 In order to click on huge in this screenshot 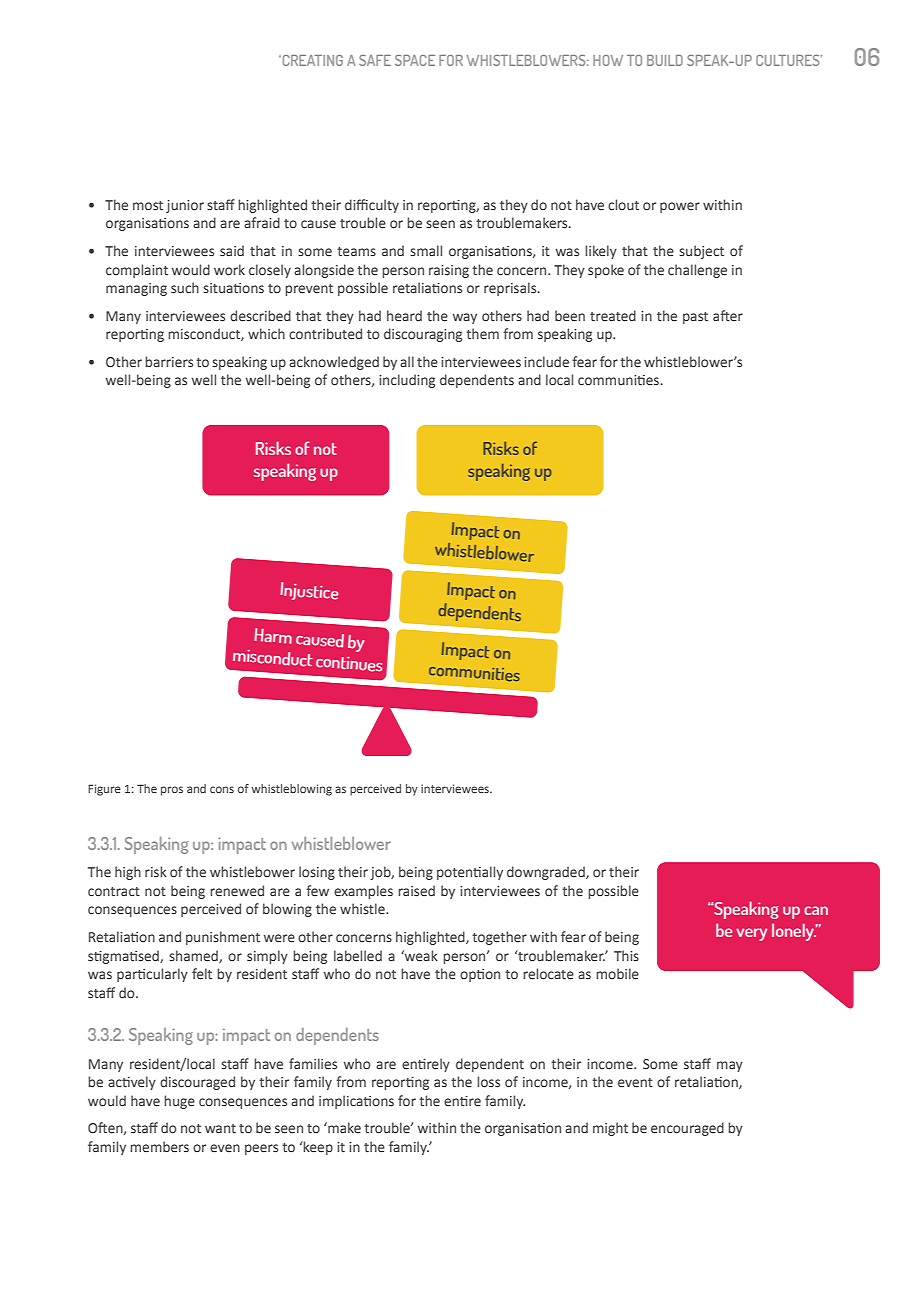, I will do `click(179, 1102)`.
